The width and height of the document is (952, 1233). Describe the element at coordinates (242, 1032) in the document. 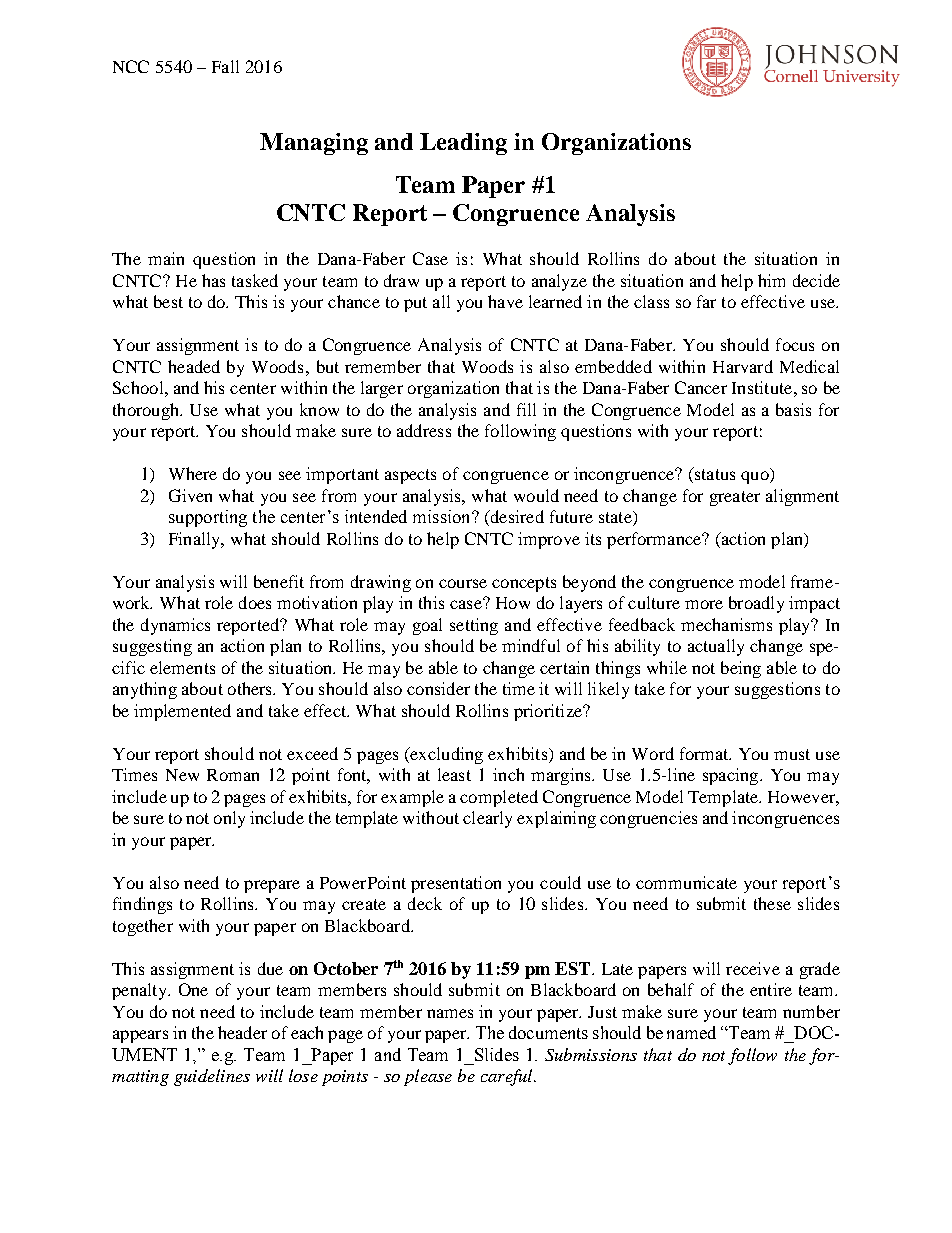

I see `header` at that location.
